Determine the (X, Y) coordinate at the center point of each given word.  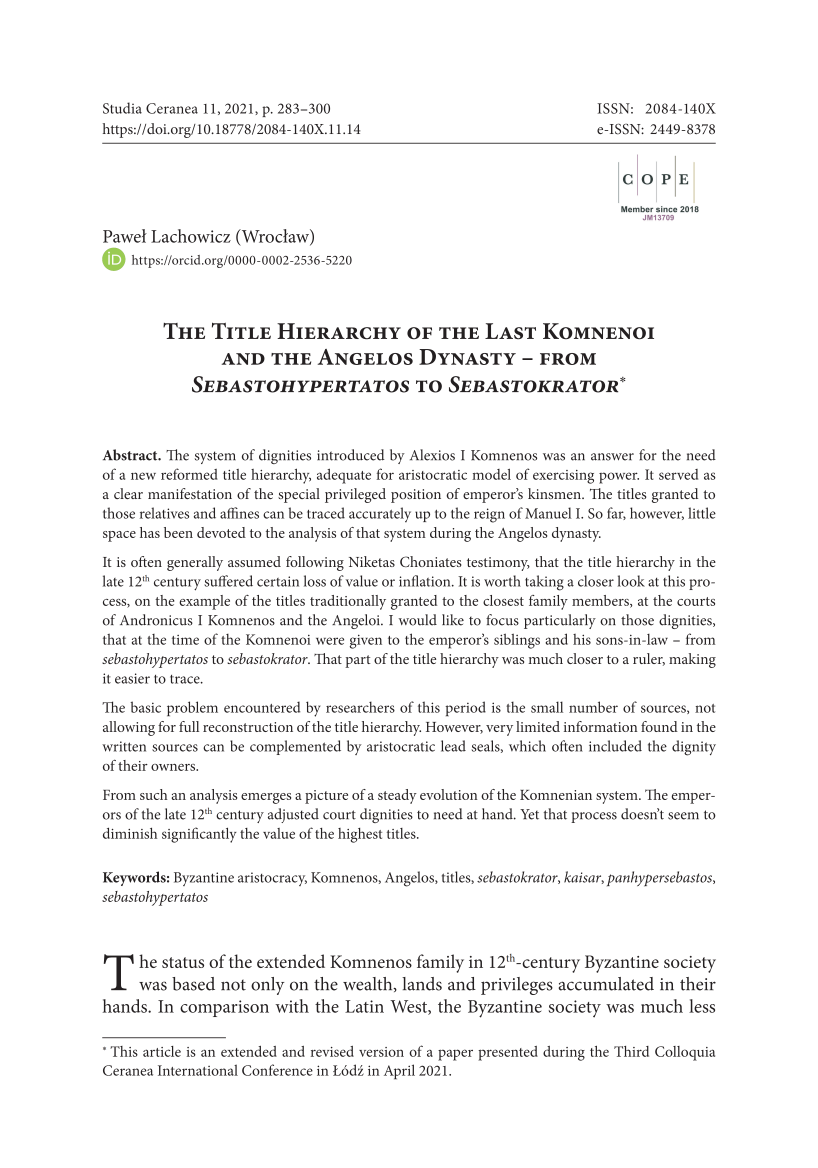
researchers (360, 707)
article (162, 1051)
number (593, 707)
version (381, 1052)
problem (192, 708)
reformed (189, 474)
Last (510, 331)
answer (612, 457)
